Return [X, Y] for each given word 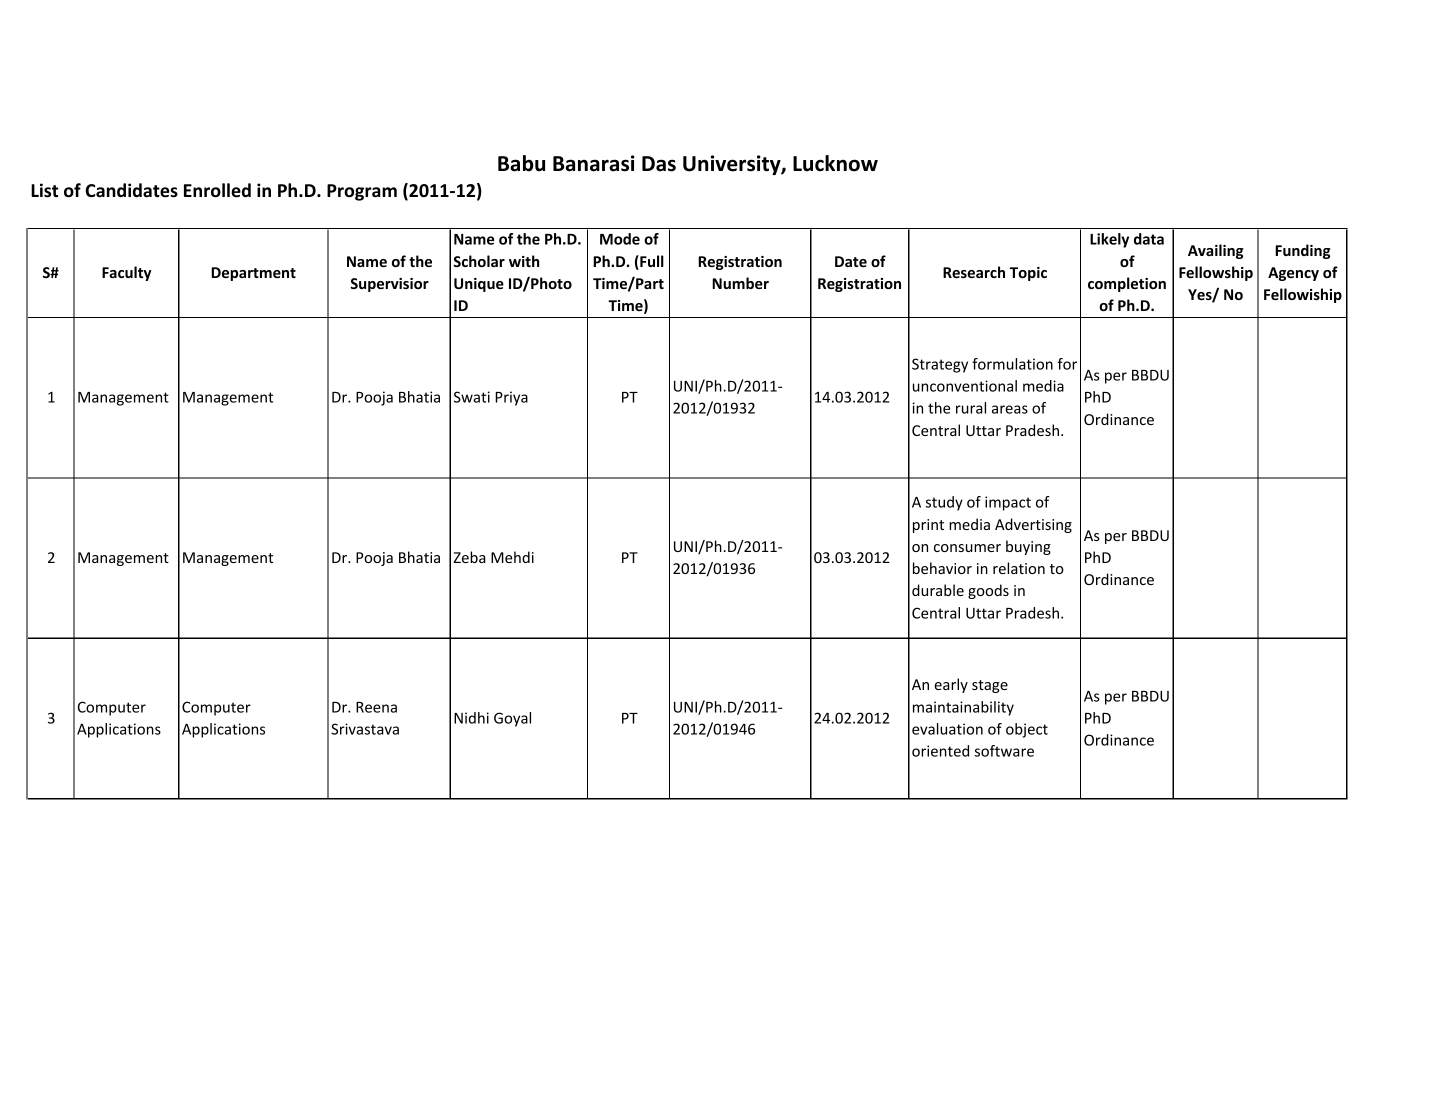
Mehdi [512, 557]
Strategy [940, 365]
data [1149, 239]
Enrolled [217, 190]
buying [1028, 547]
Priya [511, 398]
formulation [1012, 364]
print [928, 526]
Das [659, 164]
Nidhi [471, 718]
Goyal [512, 719]
